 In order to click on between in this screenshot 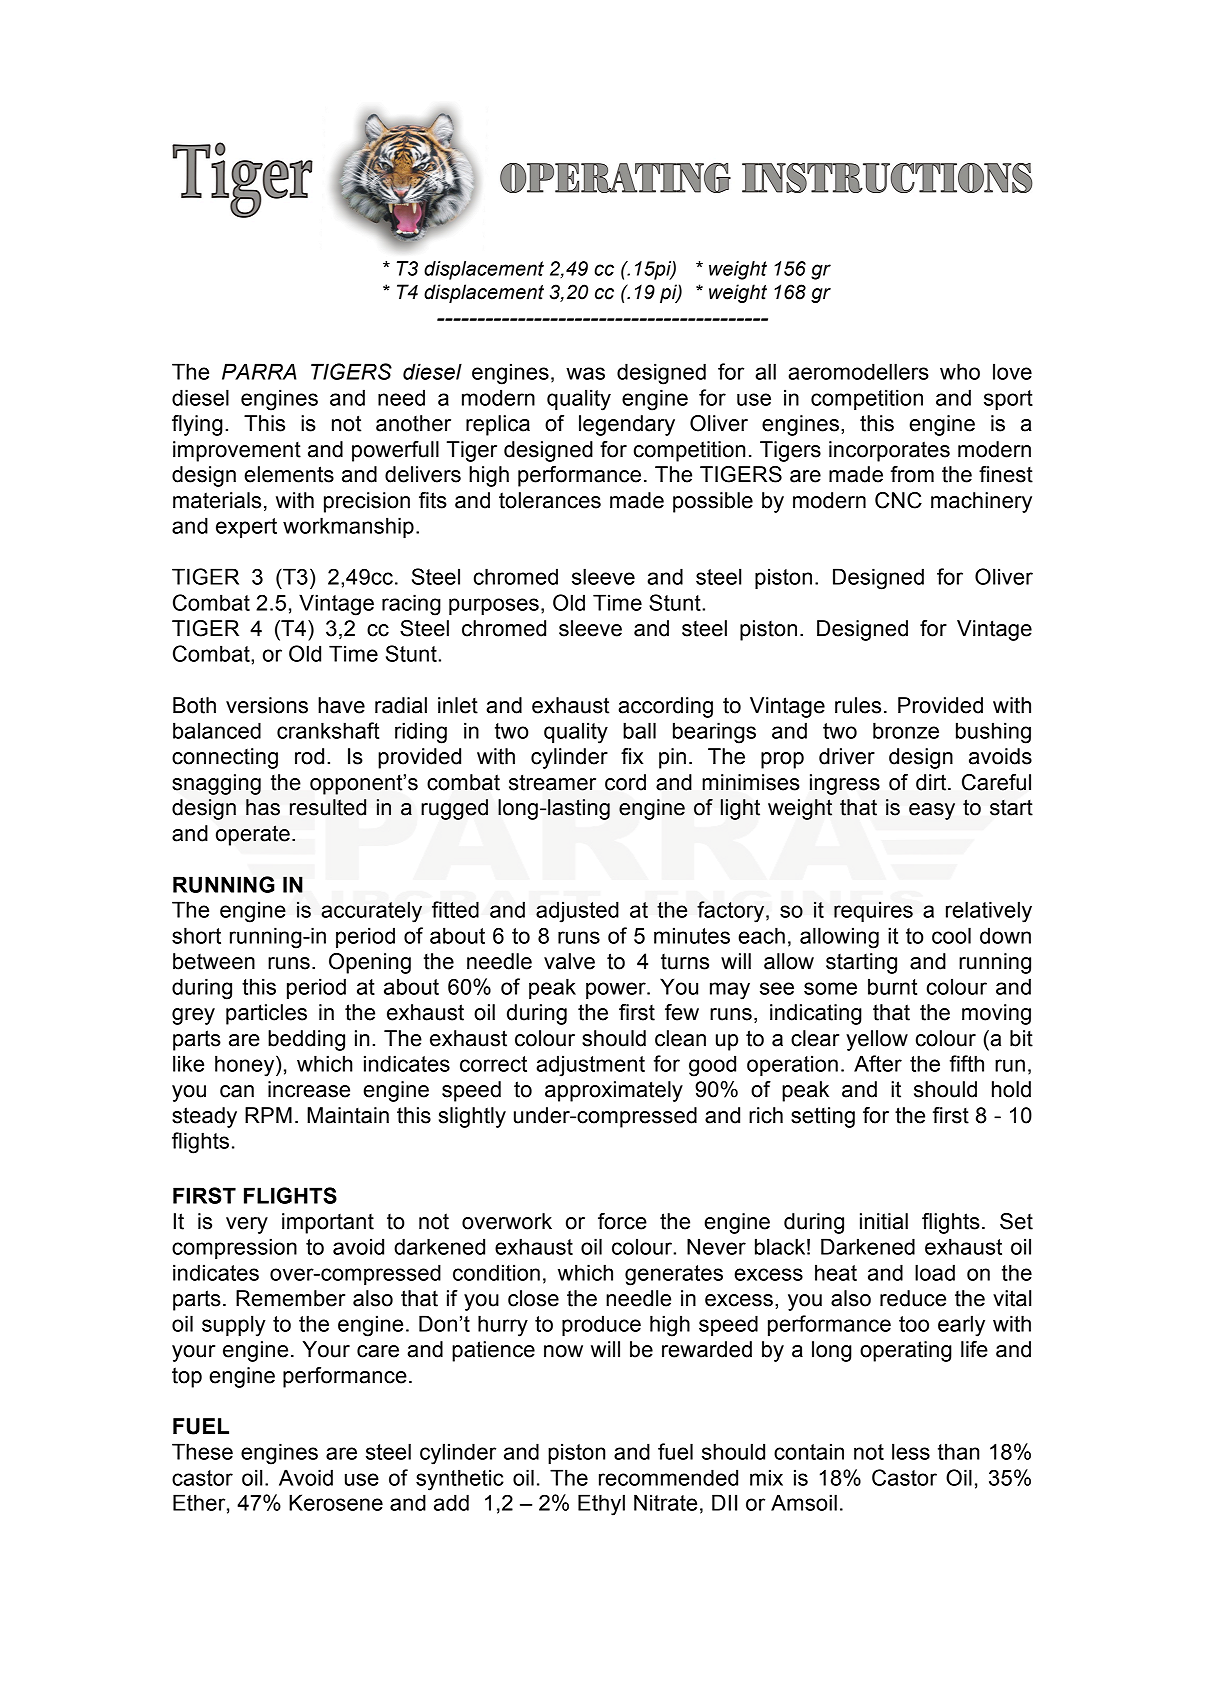, I will do `click(214, 961)`.
